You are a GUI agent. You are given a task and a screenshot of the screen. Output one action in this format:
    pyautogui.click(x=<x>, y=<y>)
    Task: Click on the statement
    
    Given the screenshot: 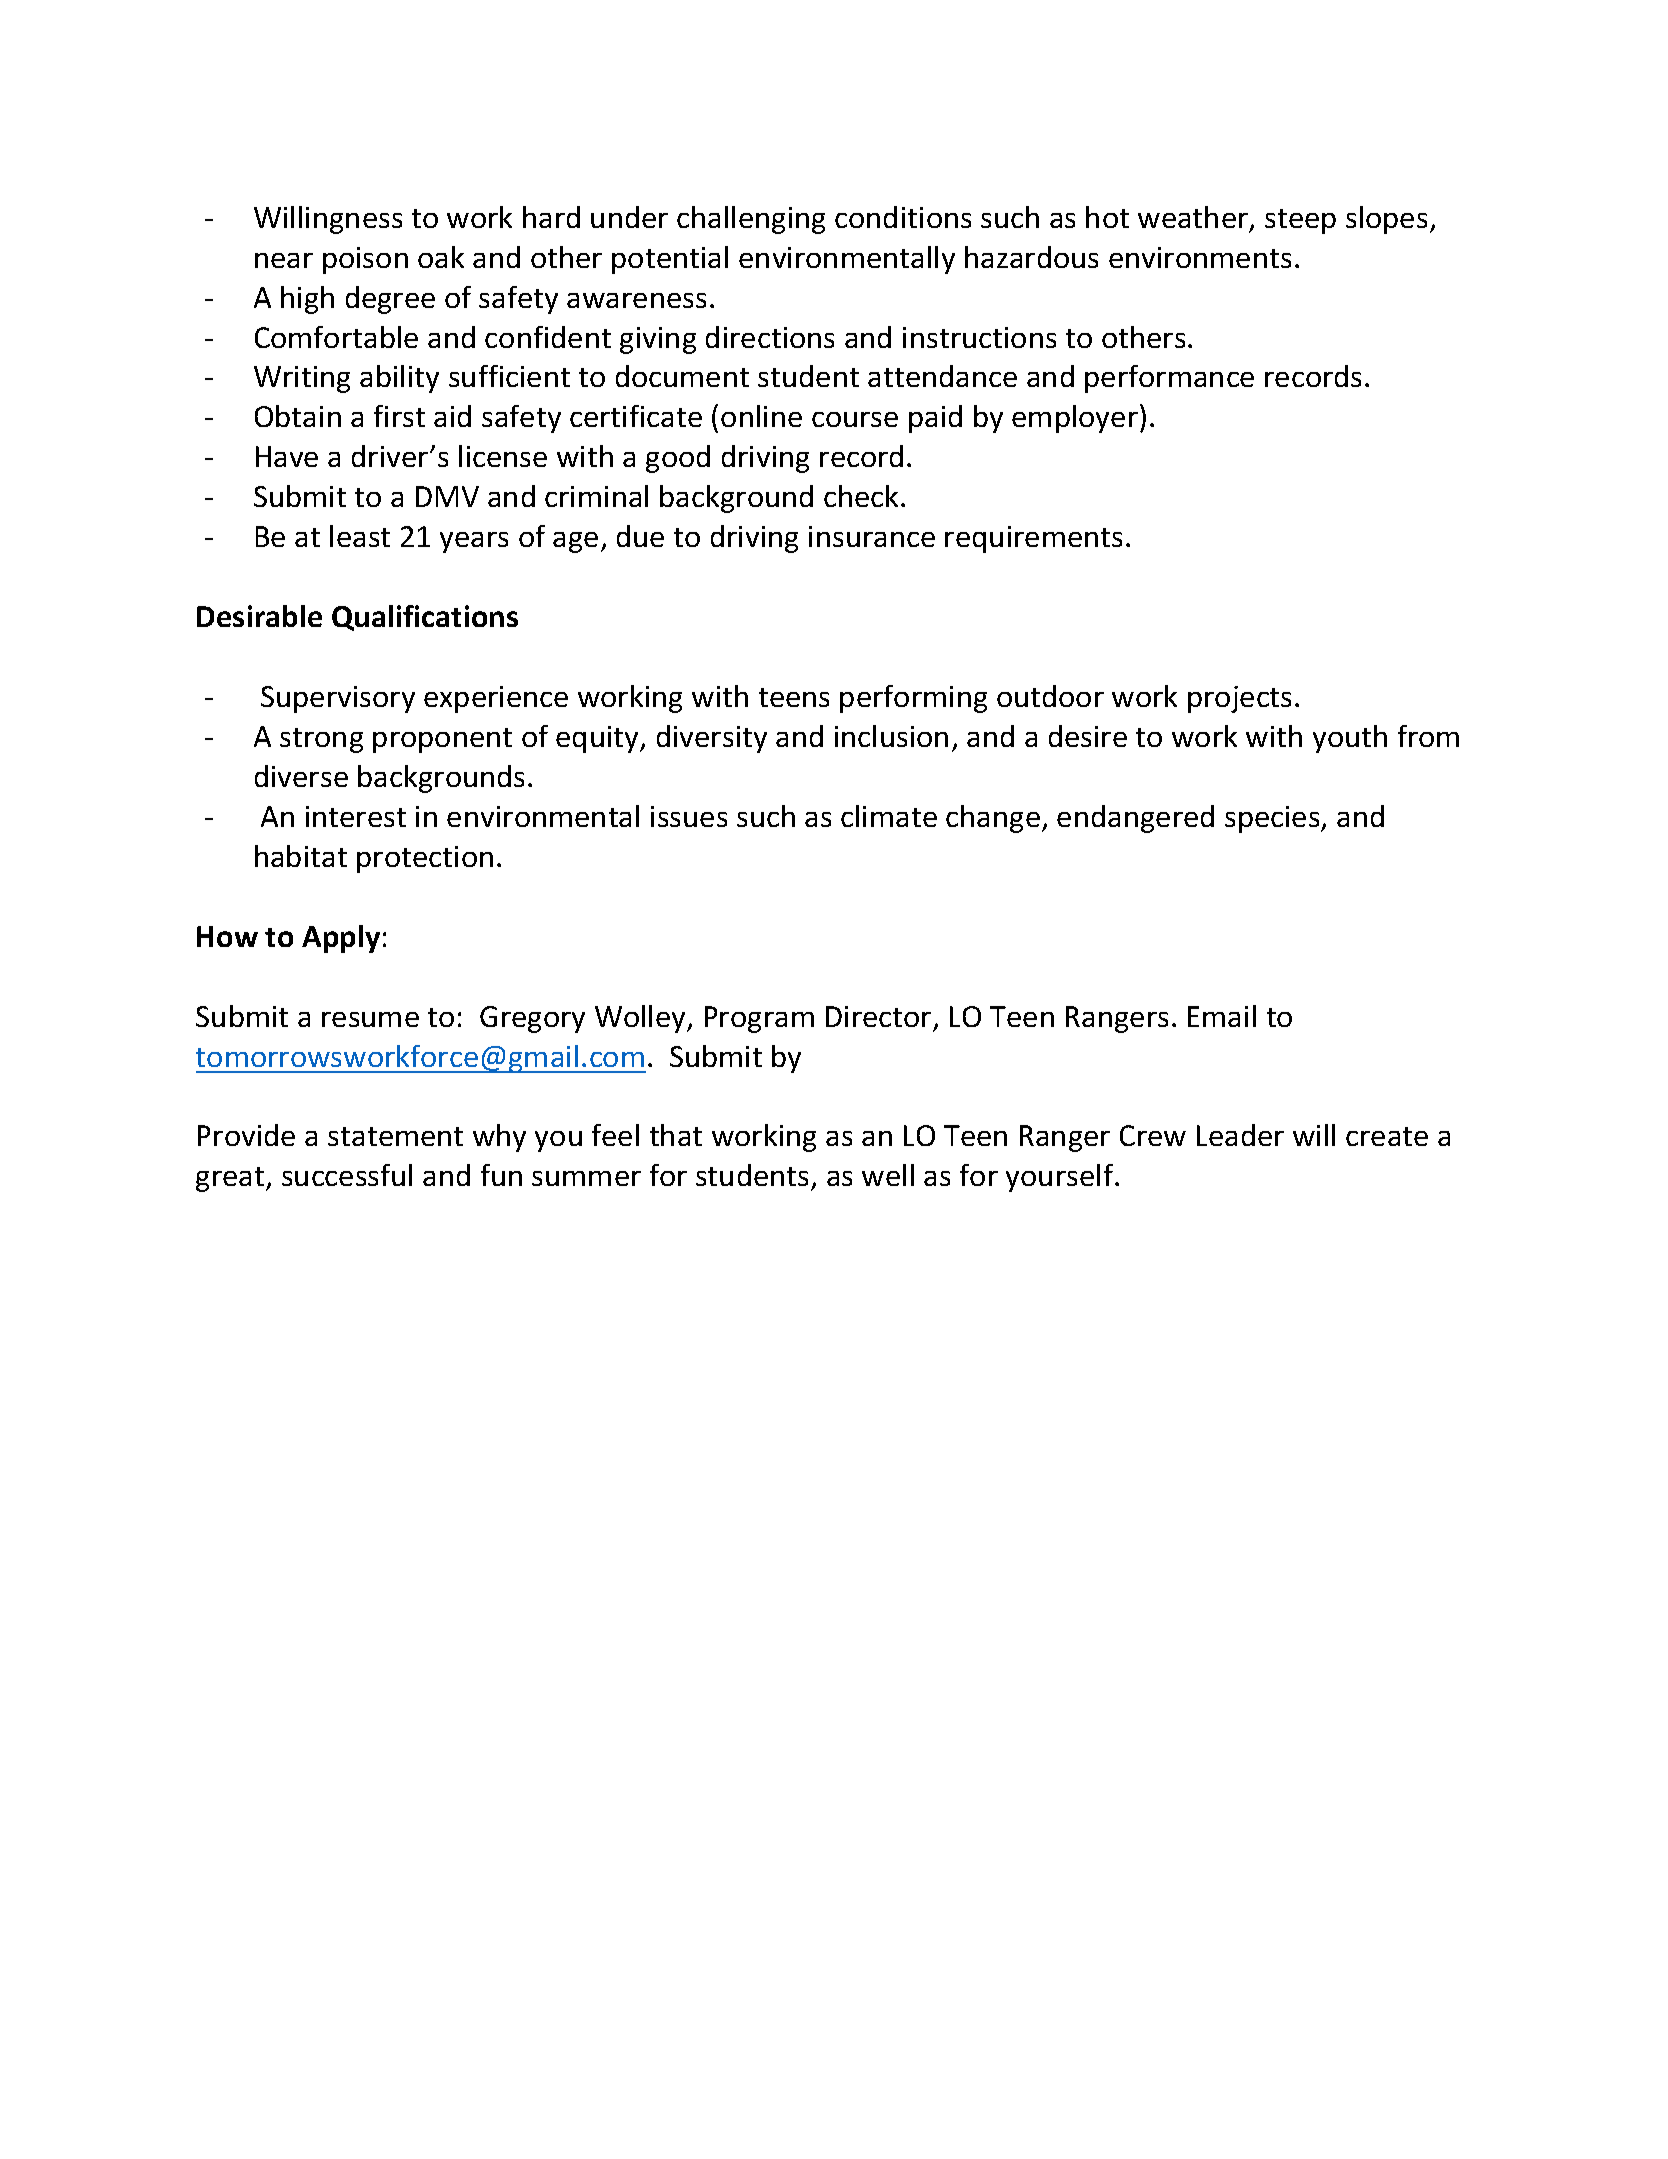 What is the action you would take?
    pyautogui.click(x=395, y=1136)
